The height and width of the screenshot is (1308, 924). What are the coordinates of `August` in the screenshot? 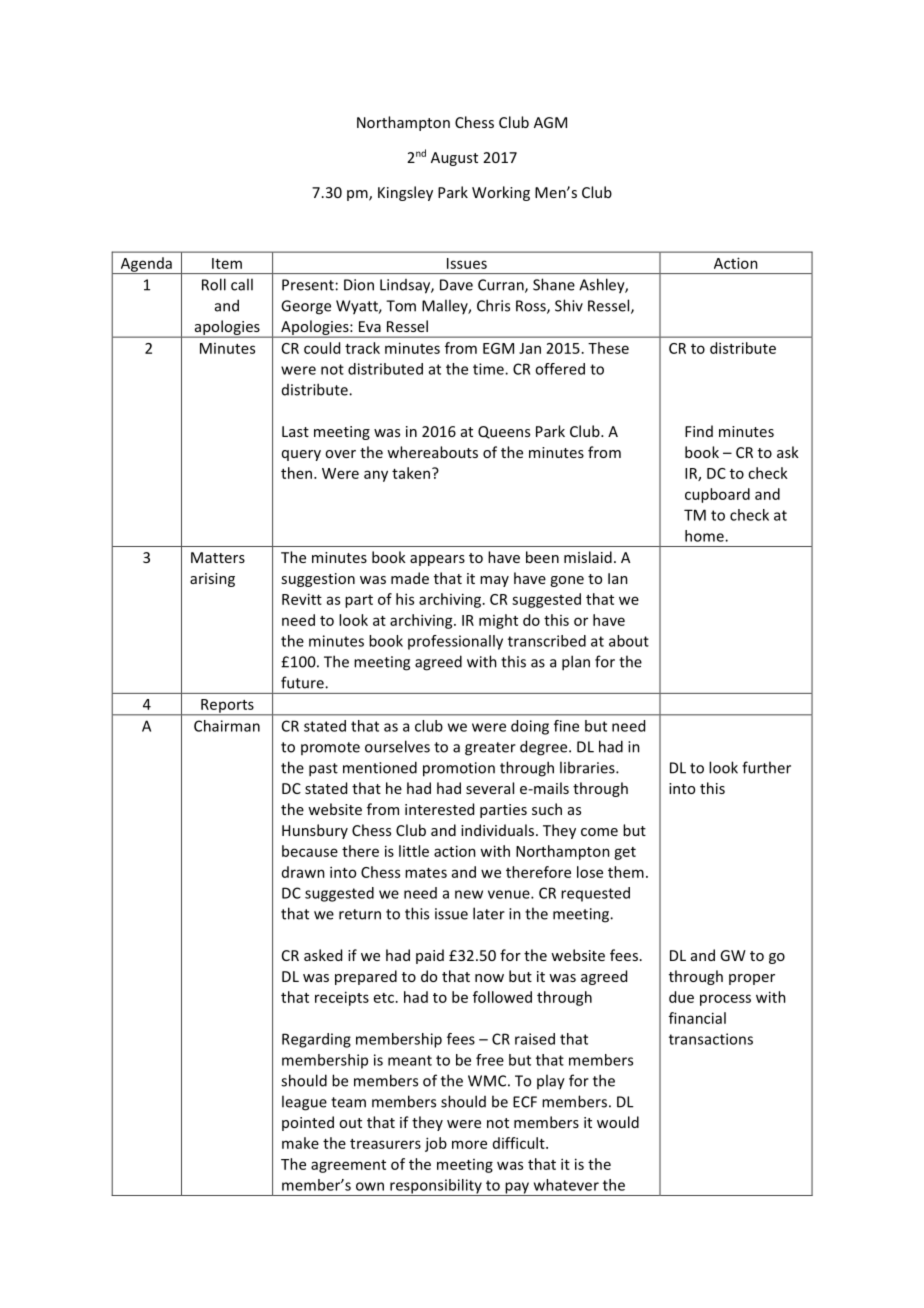 It's located at (454, 159).
